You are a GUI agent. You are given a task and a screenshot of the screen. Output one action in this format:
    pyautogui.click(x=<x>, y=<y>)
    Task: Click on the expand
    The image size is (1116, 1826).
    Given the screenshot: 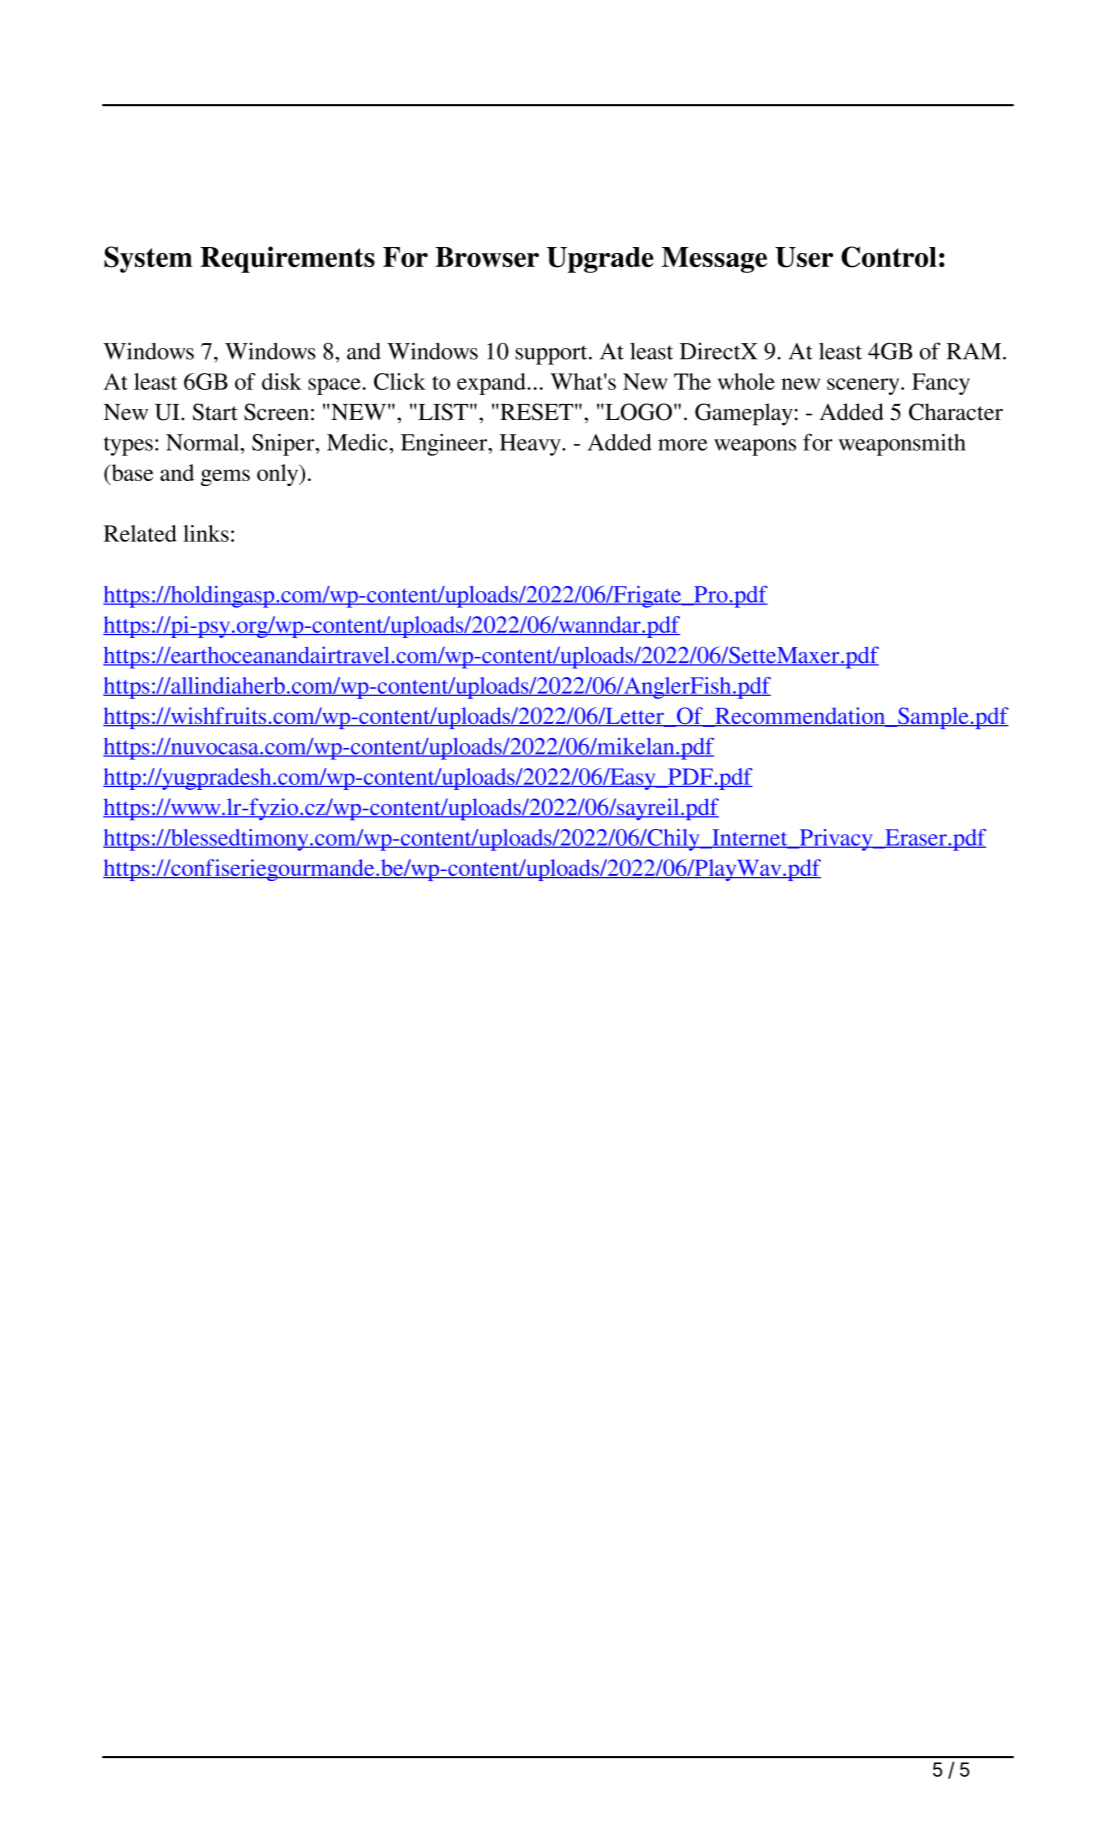 What is the action you would take?
    pyautogui.click(x=492, y=384)
